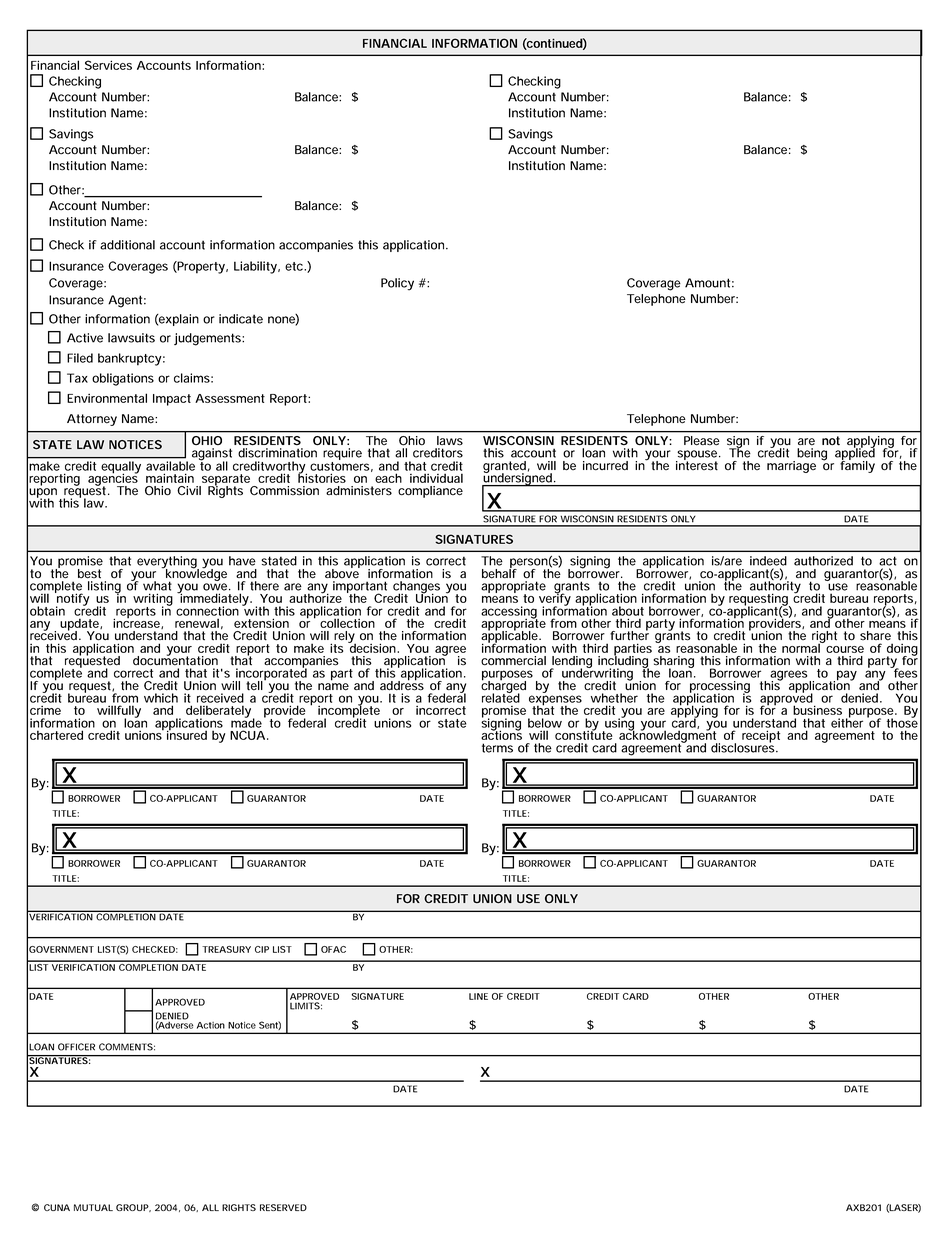 The height and width of the page is (1233, 952). Describe the element at coordinates (791, 467) in the page. I see `marriage` at that location.
